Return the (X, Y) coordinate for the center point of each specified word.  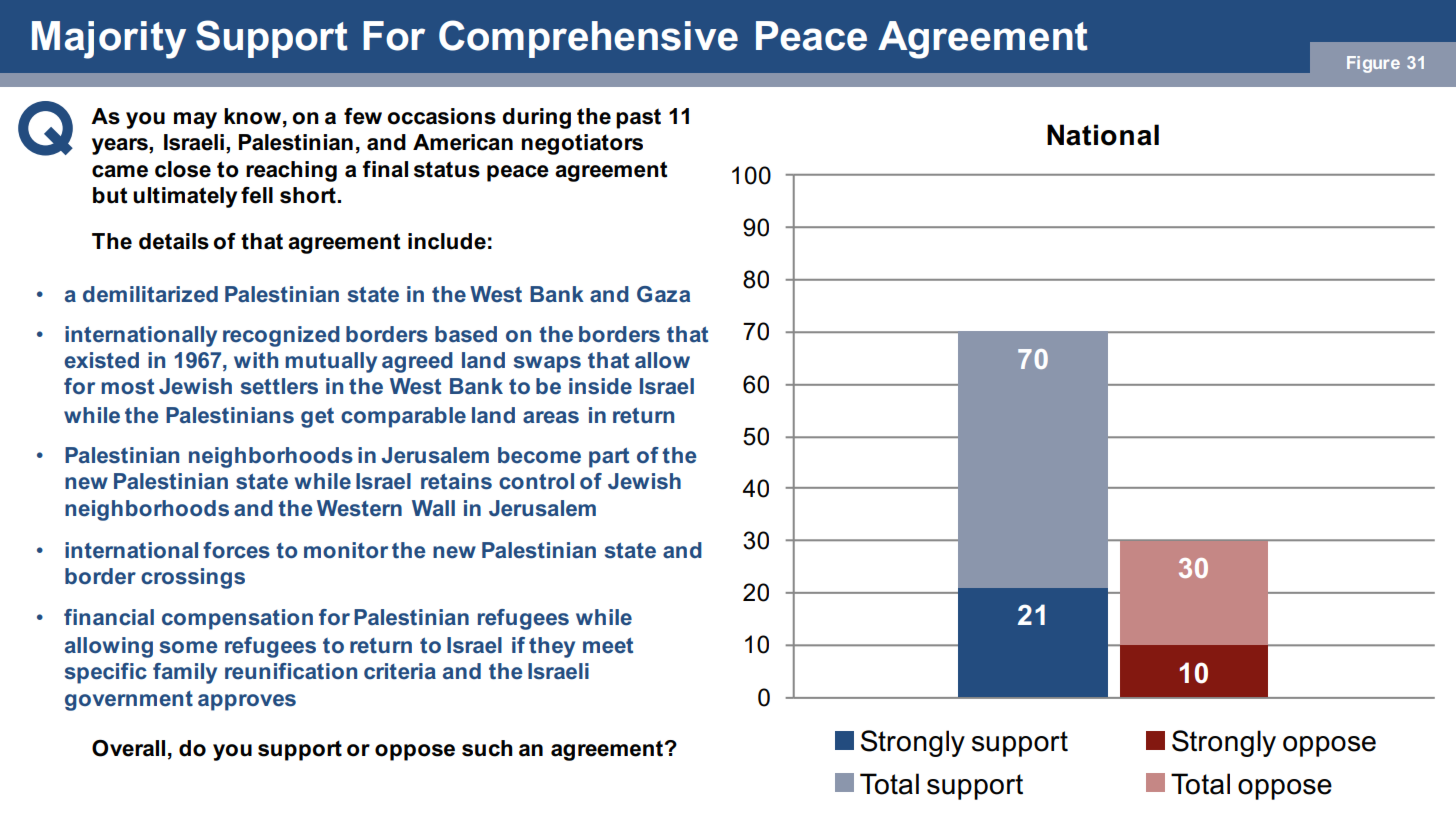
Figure (1373, 64)
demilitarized (150, 294)
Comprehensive (588, 39)
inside (600, 386)
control (536, 481)
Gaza (663, 294)
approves (247, 702)
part (609, 458)
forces (236, 550)
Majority (109, 40)
